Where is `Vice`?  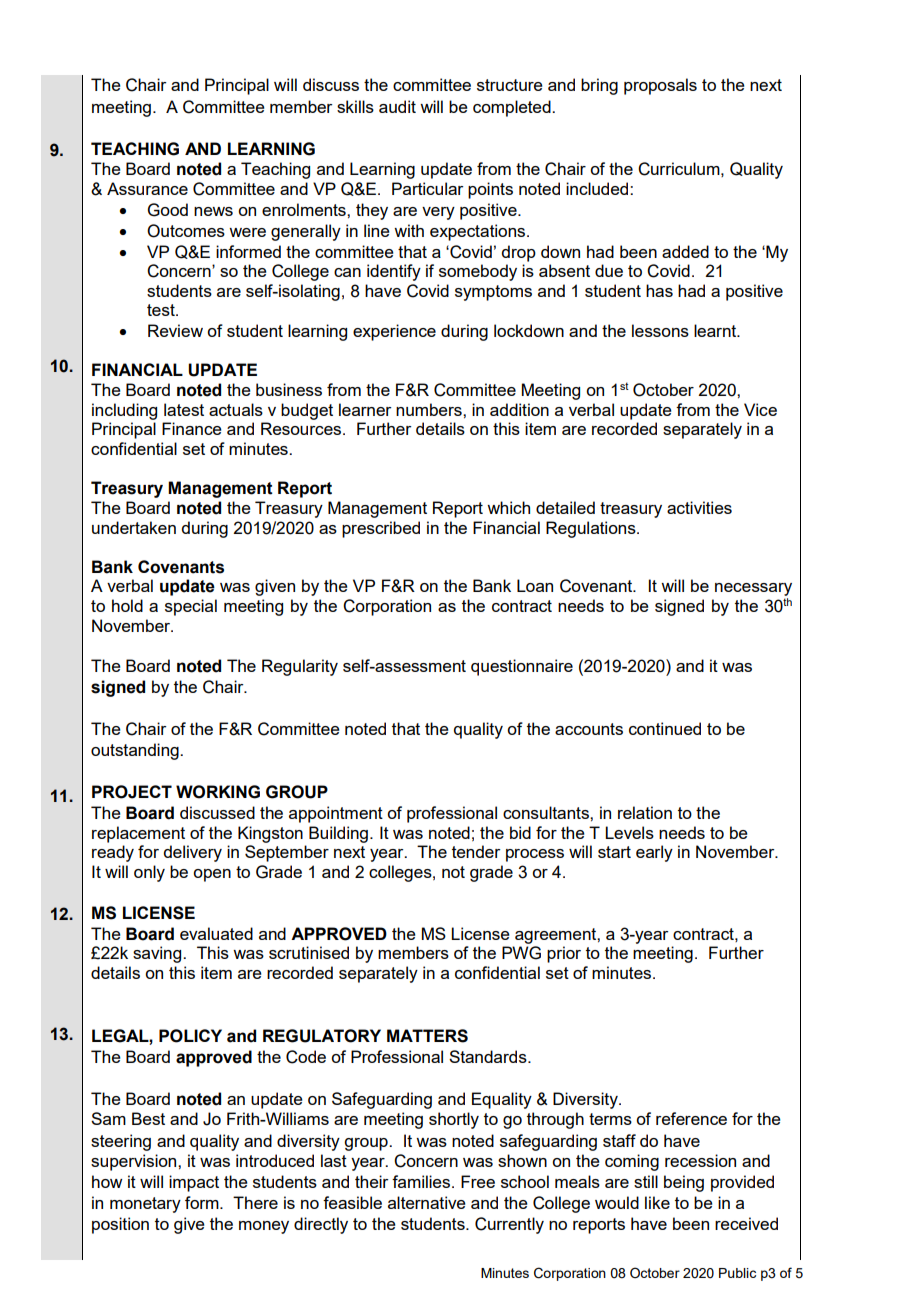
Vice is located at coordinates (760, 409).
